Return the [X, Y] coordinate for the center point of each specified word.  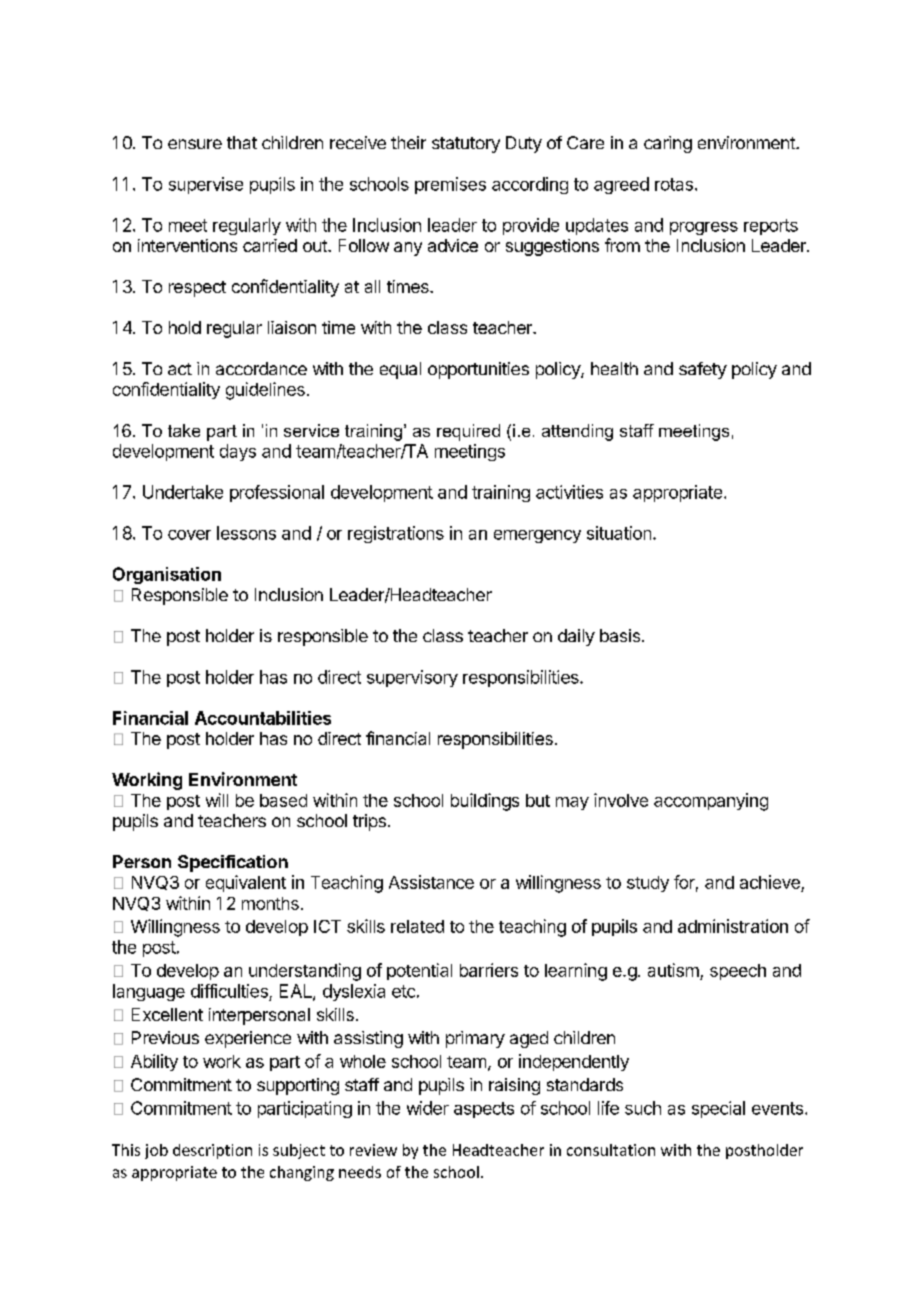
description [212, 1151]
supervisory [412, 678]
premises [450, 185]
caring [668, 144]
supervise [206, 185]
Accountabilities [263, 718]
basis [620, 635]
